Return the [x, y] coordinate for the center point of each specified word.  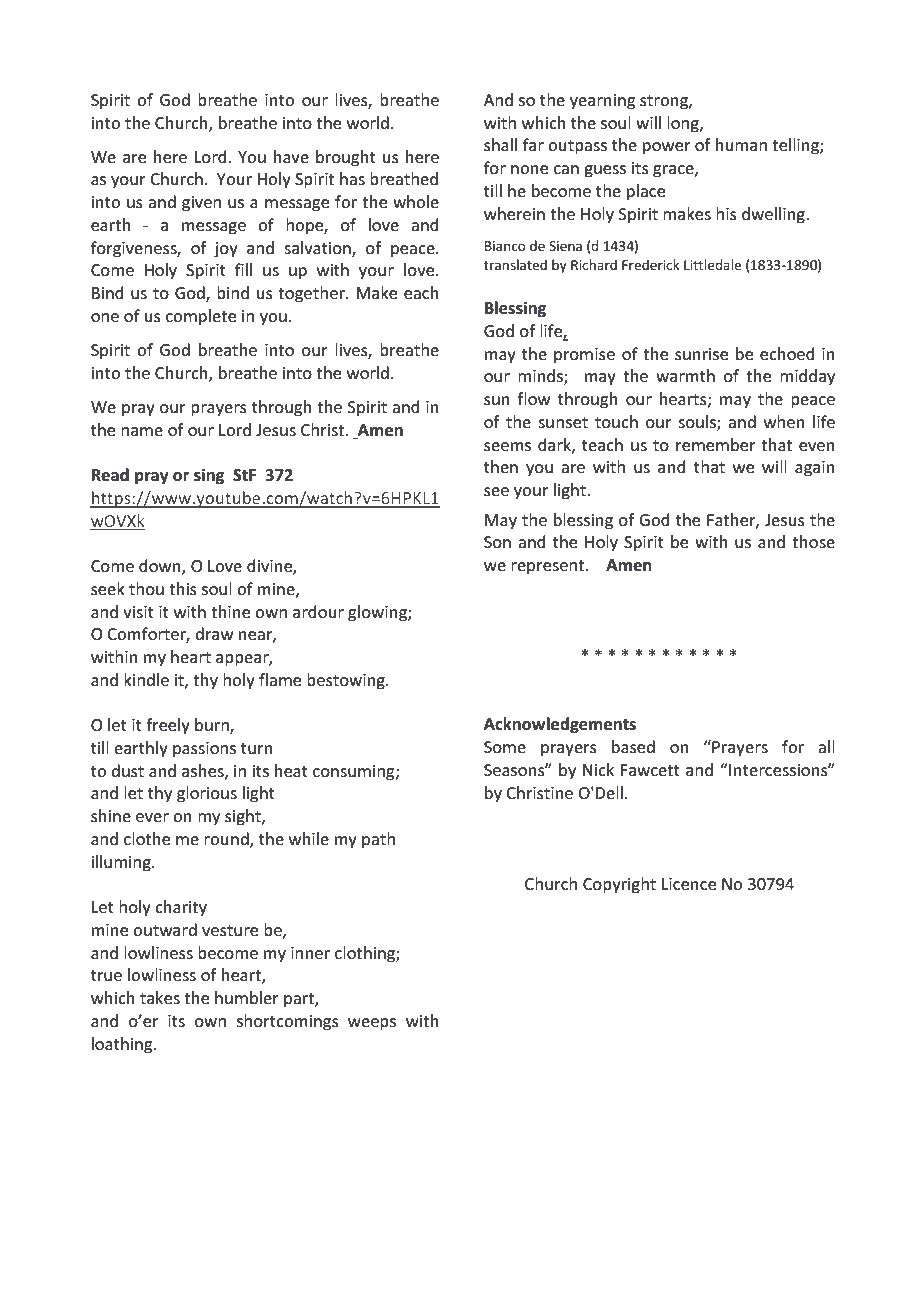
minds [541, 377]
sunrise [701, 354]
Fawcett [650, 770]
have [291, 156]
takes [160, 997]
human [741, 144]
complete [201, 317]
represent [549, 567]
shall [500, 144]
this [183, 588]
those [813, 541]
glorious [207, 794]
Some [505, 747]
